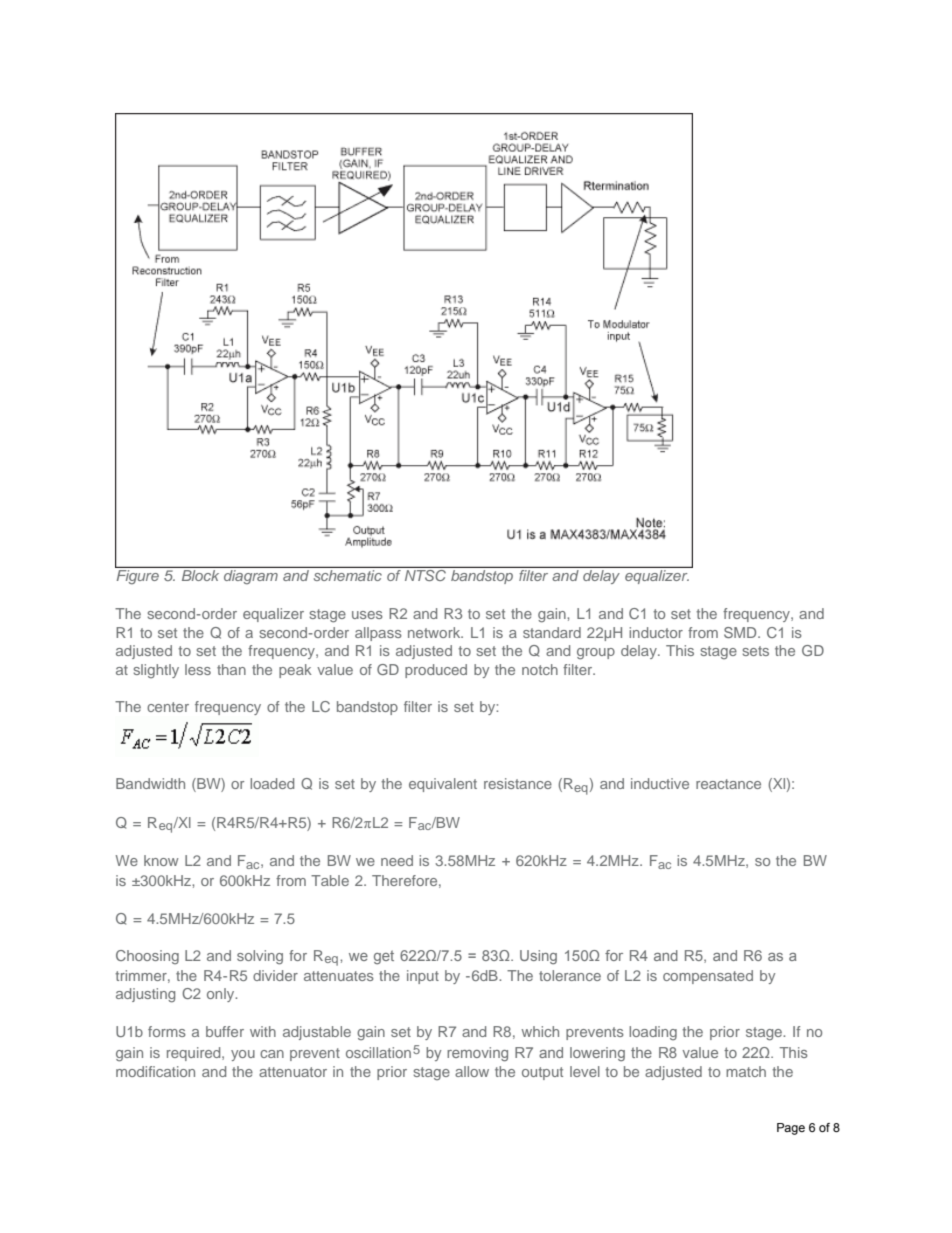 This image has height=1233, width=952. What do you see at coordinates (741, 632) in the image?
I see `SMD` at bounding box center [741, 632].
